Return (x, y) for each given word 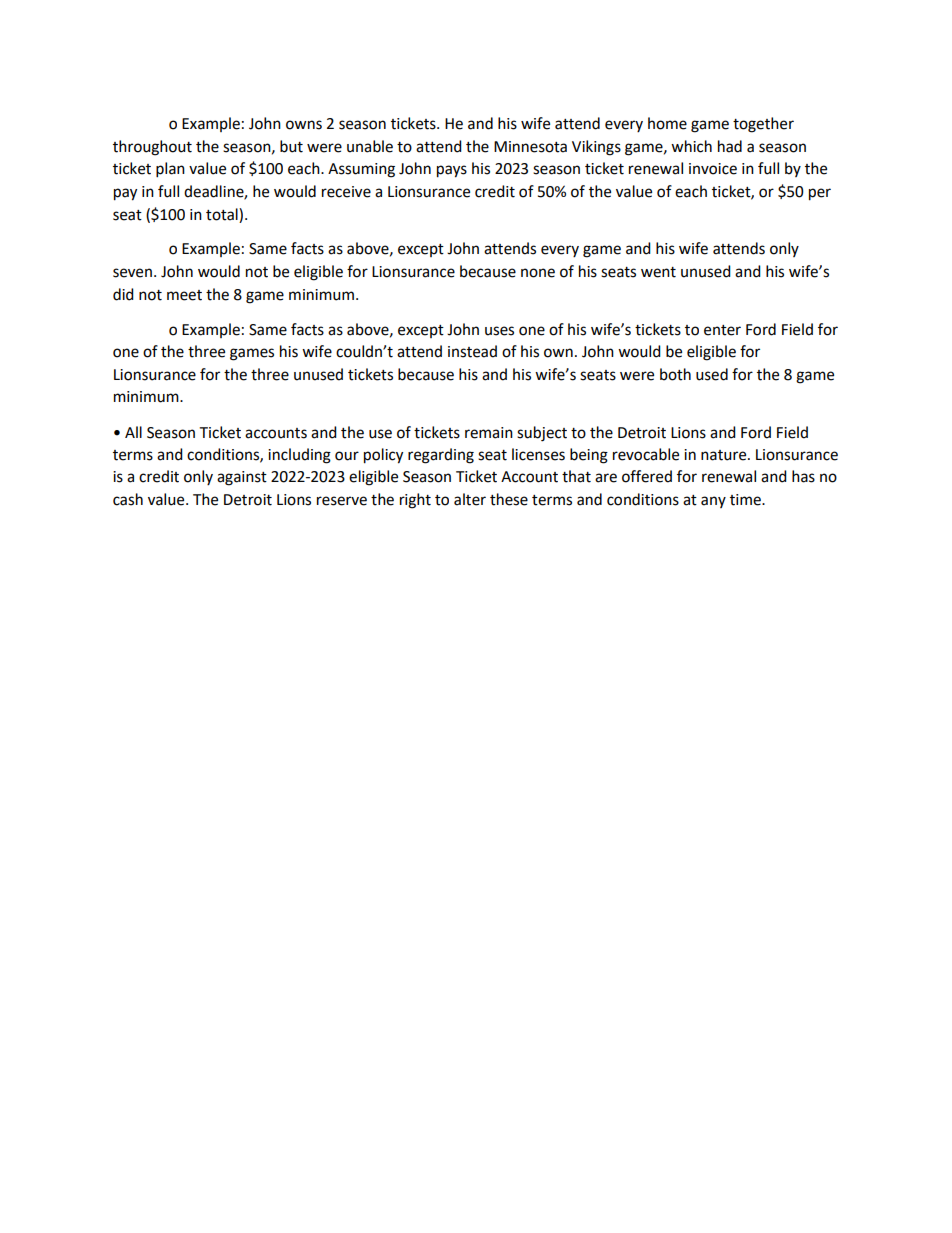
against (242, 478)
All (133, 432)
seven (132, 273)
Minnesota (530, 147)
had (730, 146)
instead (472, 351)
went (658, 272)
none (538, 273)
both (675, 374)
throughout (152, 148)
